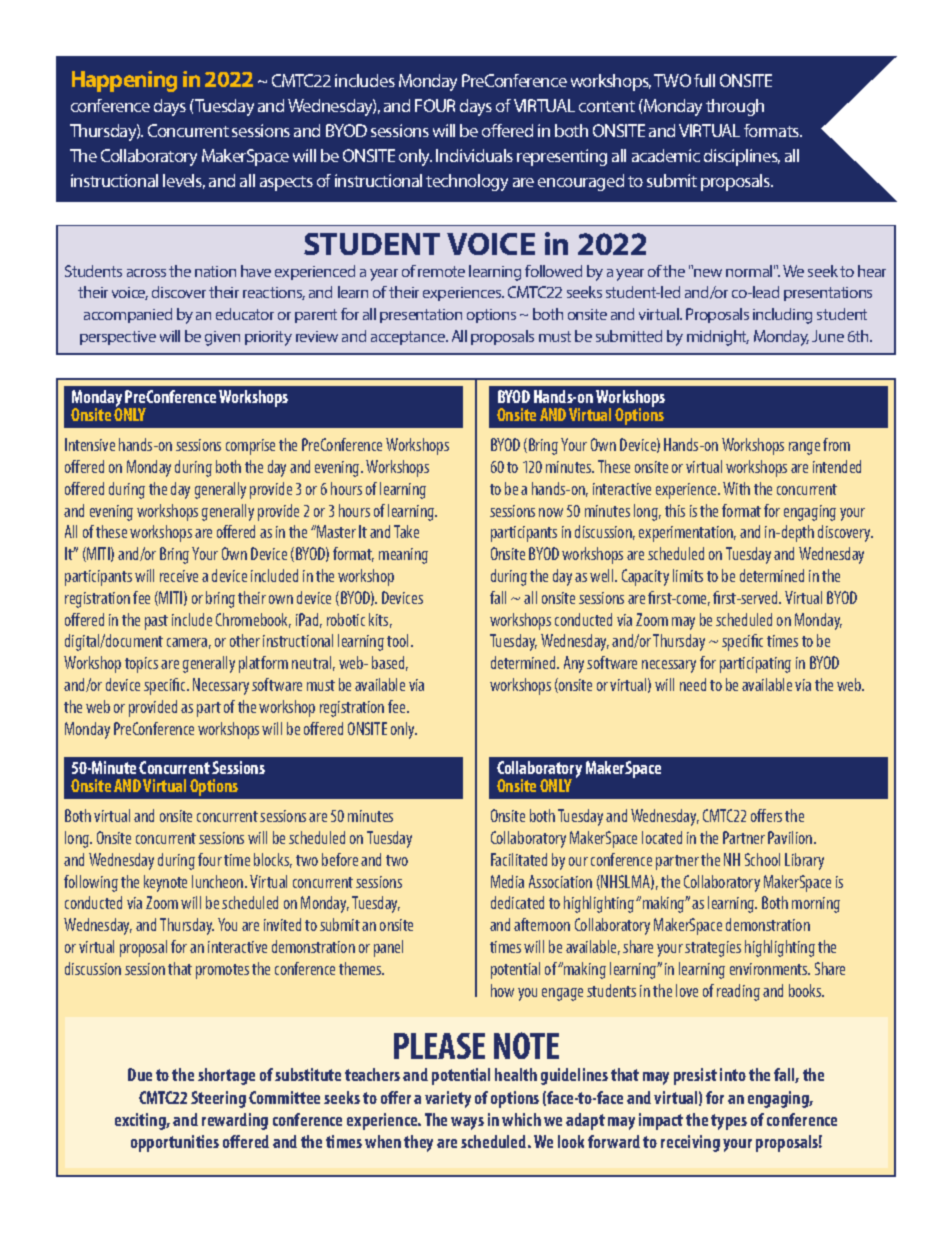  Describe the element at coordinates (219, 881) in the screenshot. I see `luncheon` at that location.
